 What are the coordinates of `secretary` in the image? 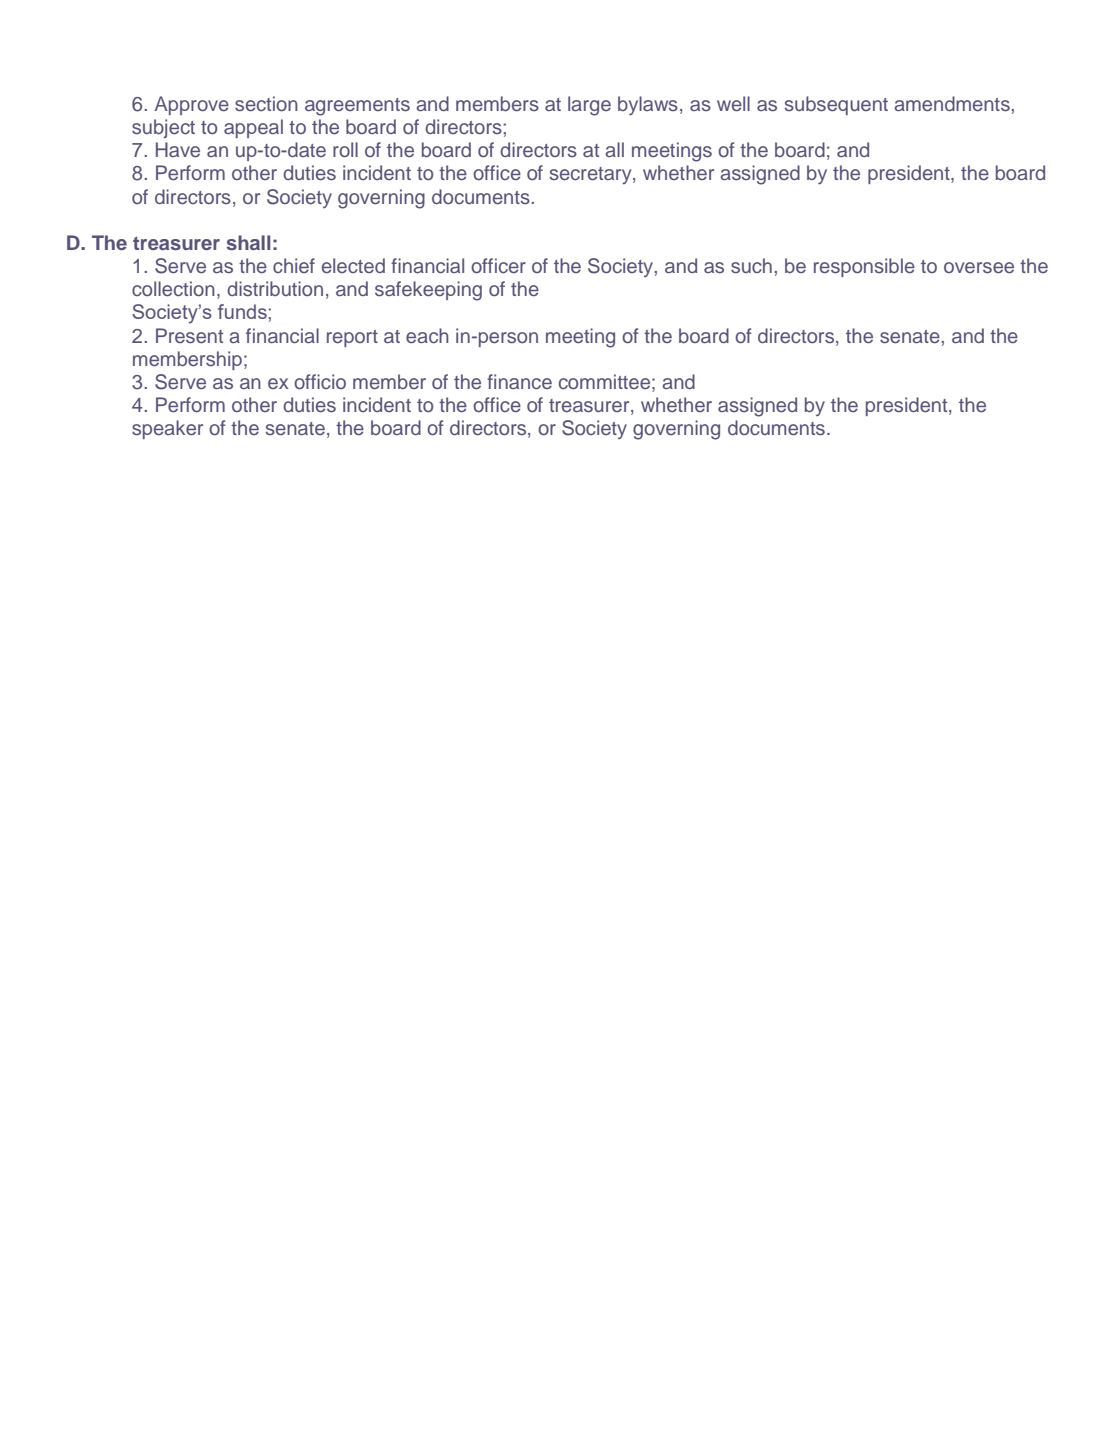 It's located at (592, 175).
